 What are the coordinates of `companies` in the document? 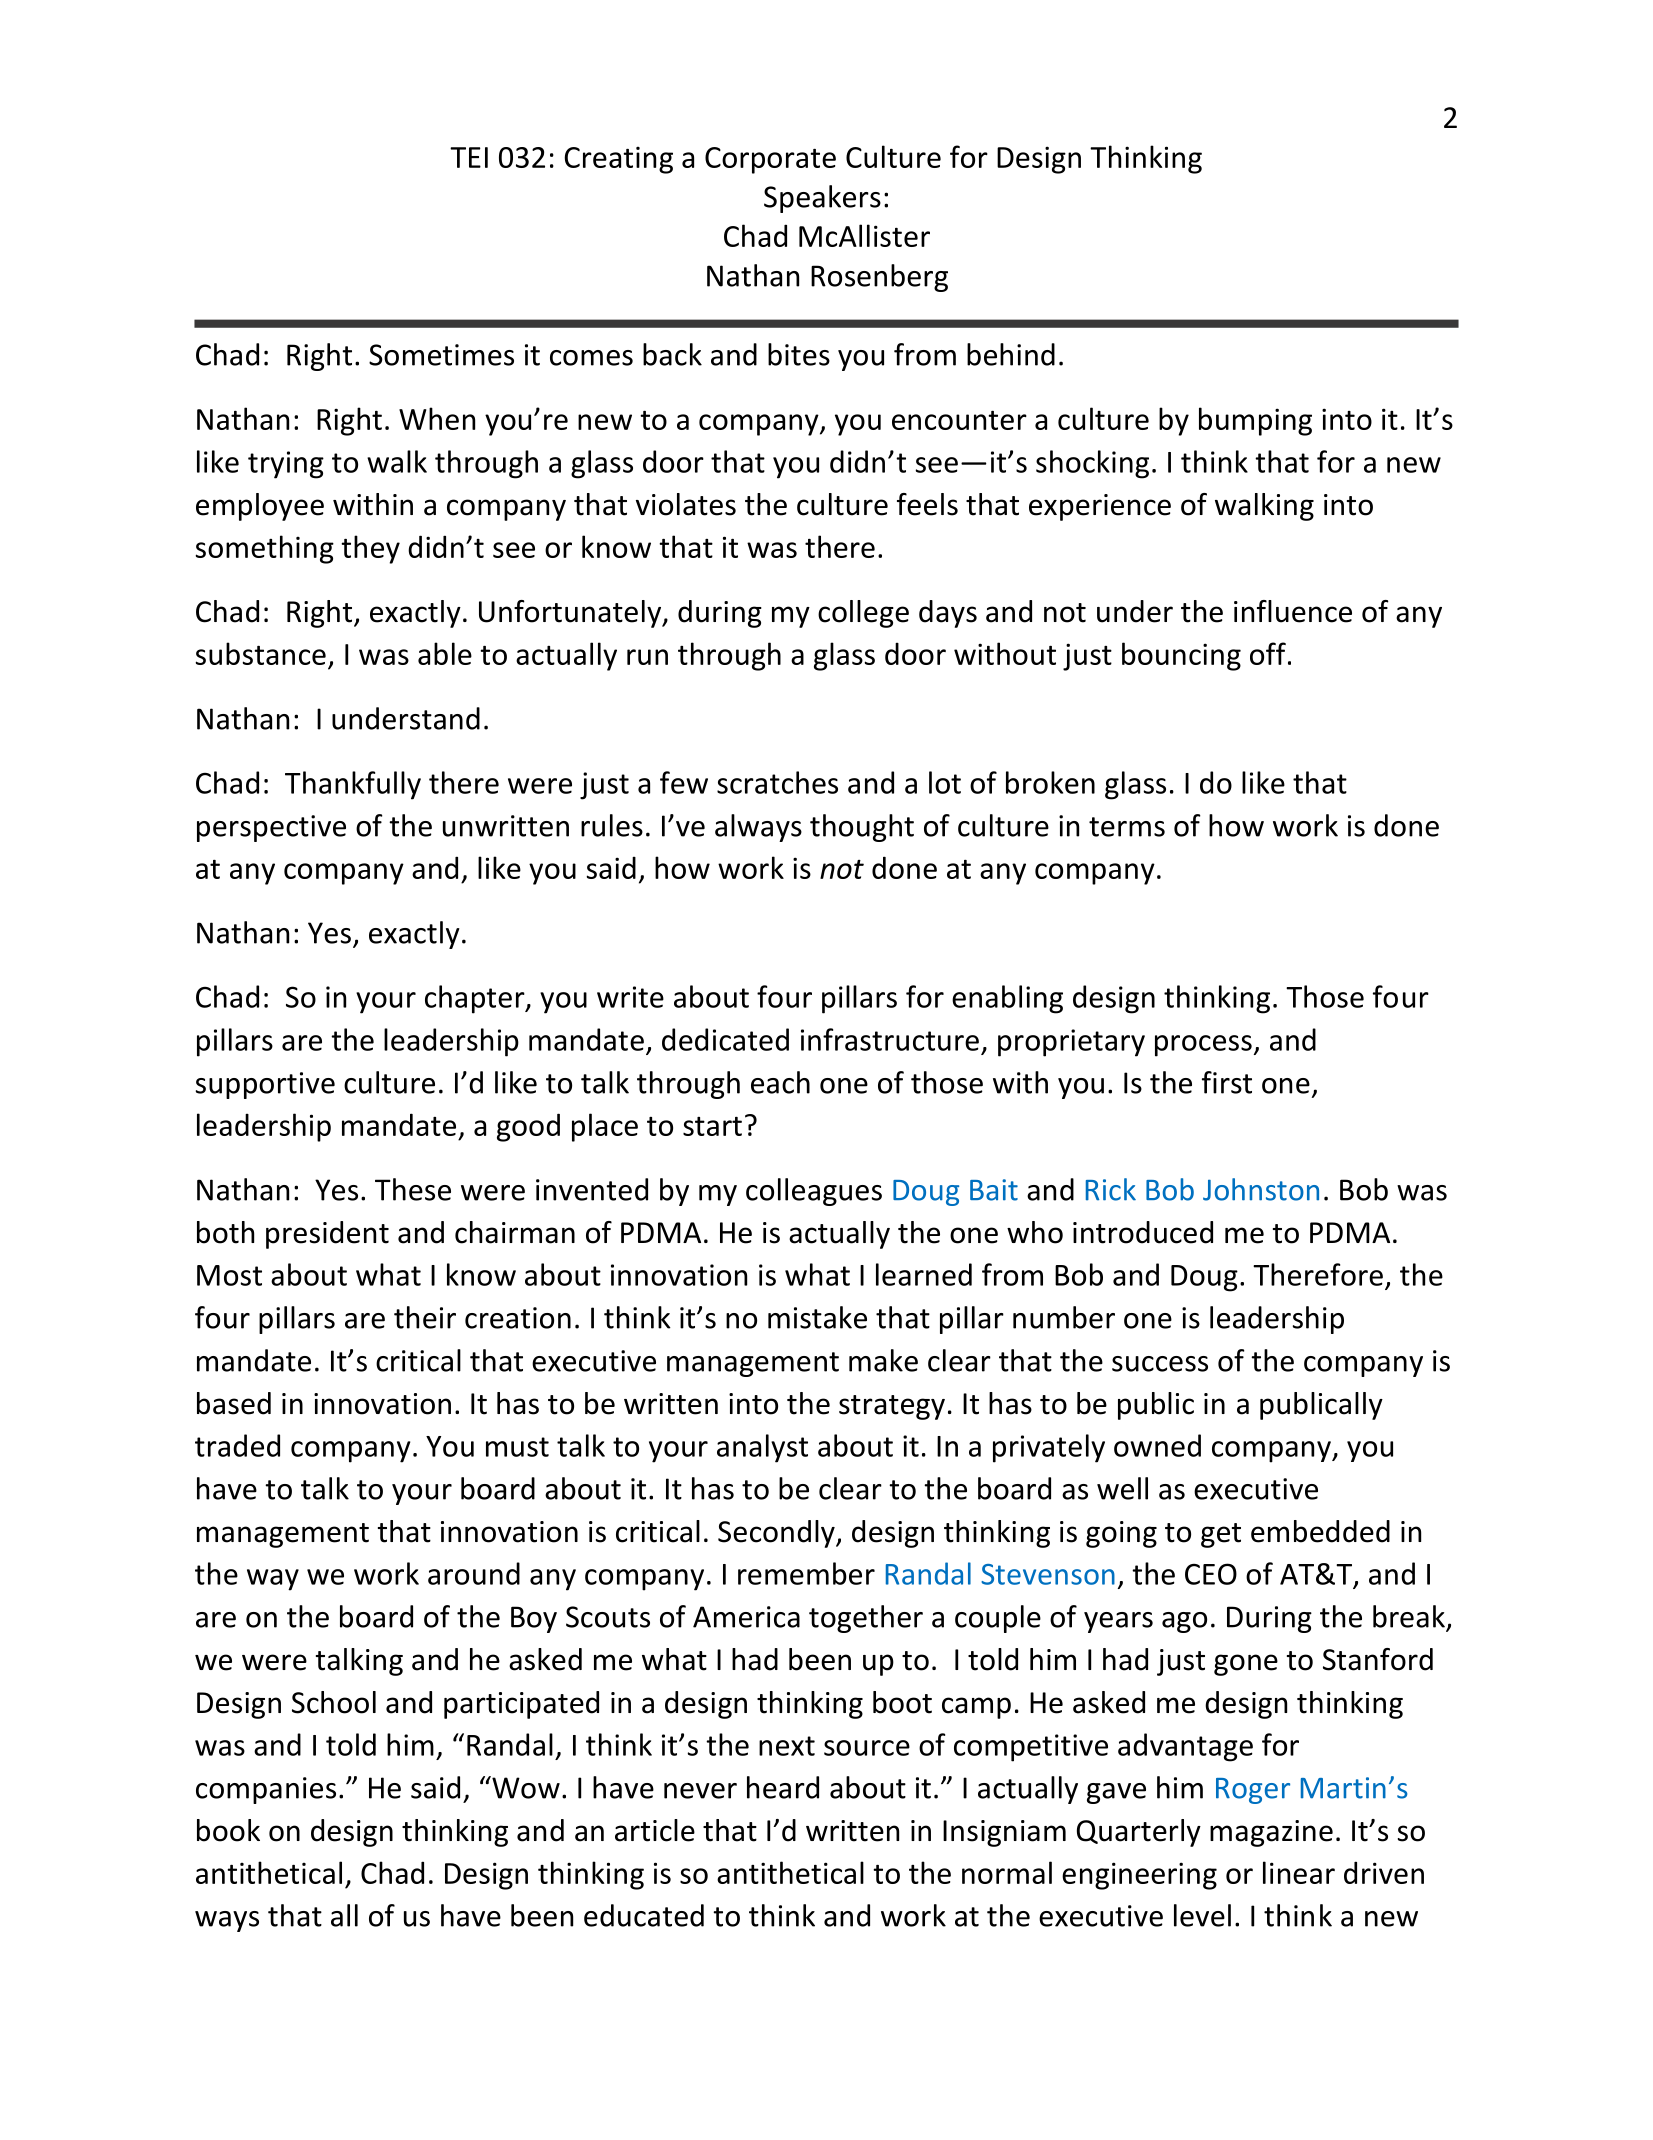 It's located at (266, 1790).
